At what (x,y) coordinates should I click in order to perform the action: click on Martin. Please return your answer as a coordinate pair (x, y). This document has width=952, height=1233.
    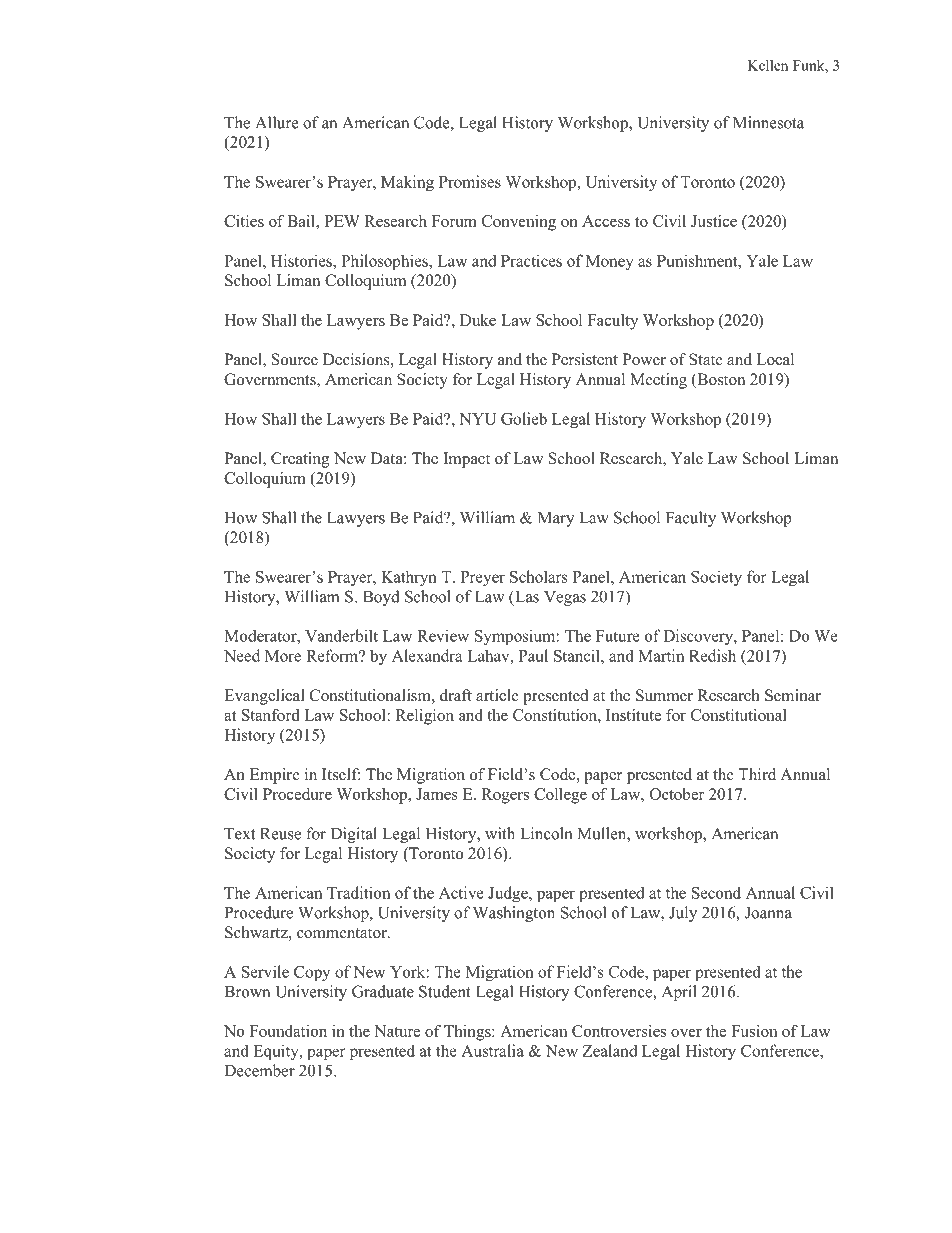
    Looking at the image, I should click on (661, 655).
